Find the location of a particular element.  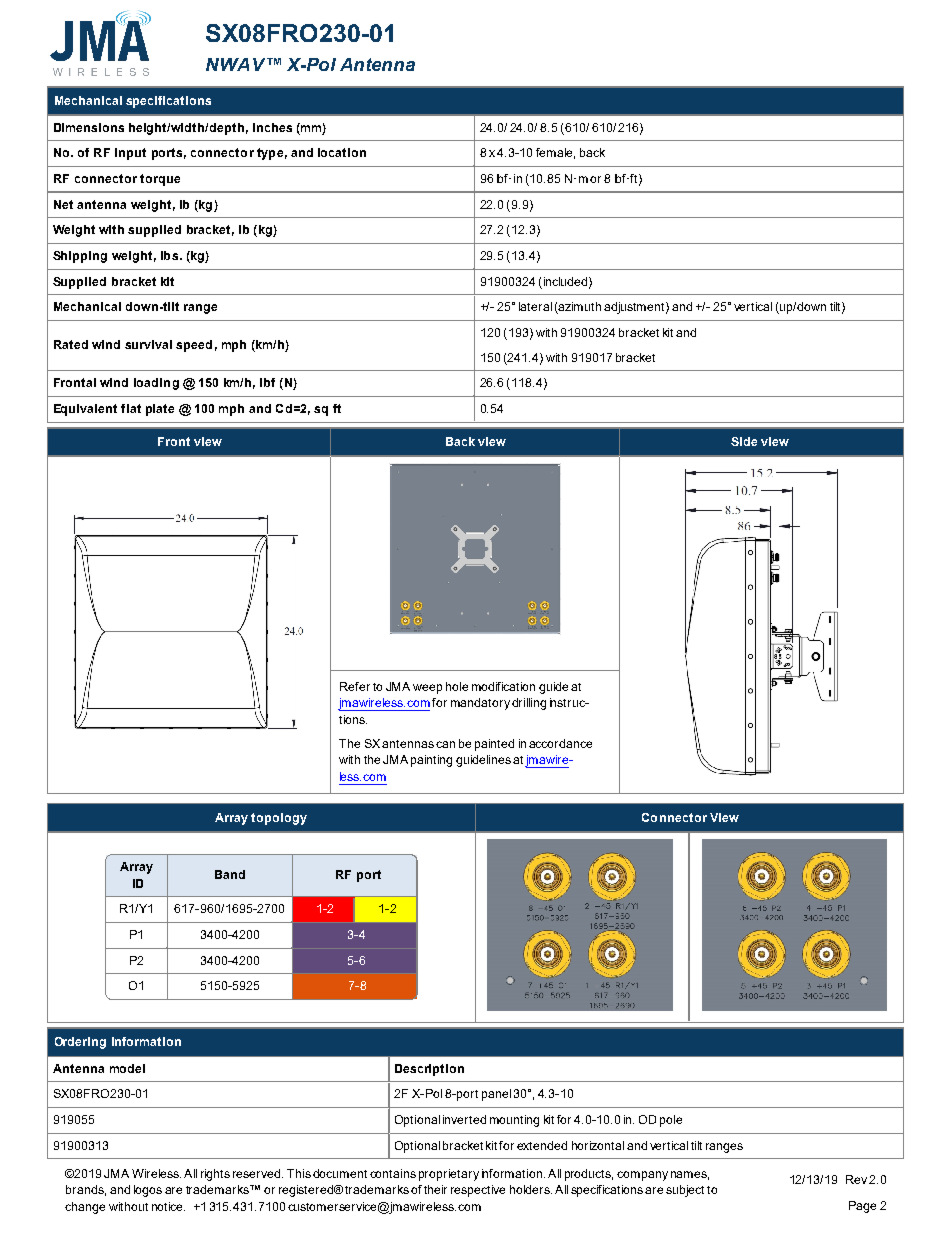

Side is located at coordinates (744, 441).
